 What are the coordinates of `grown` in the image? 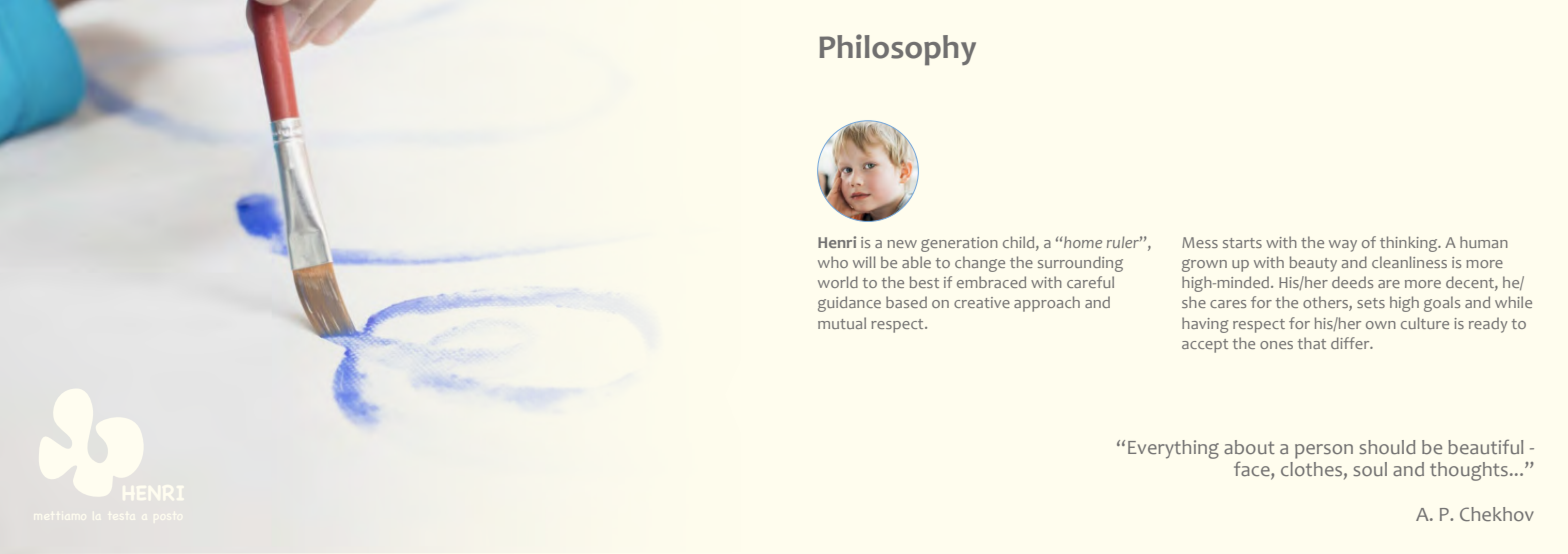 It's located at (1204, 265).
